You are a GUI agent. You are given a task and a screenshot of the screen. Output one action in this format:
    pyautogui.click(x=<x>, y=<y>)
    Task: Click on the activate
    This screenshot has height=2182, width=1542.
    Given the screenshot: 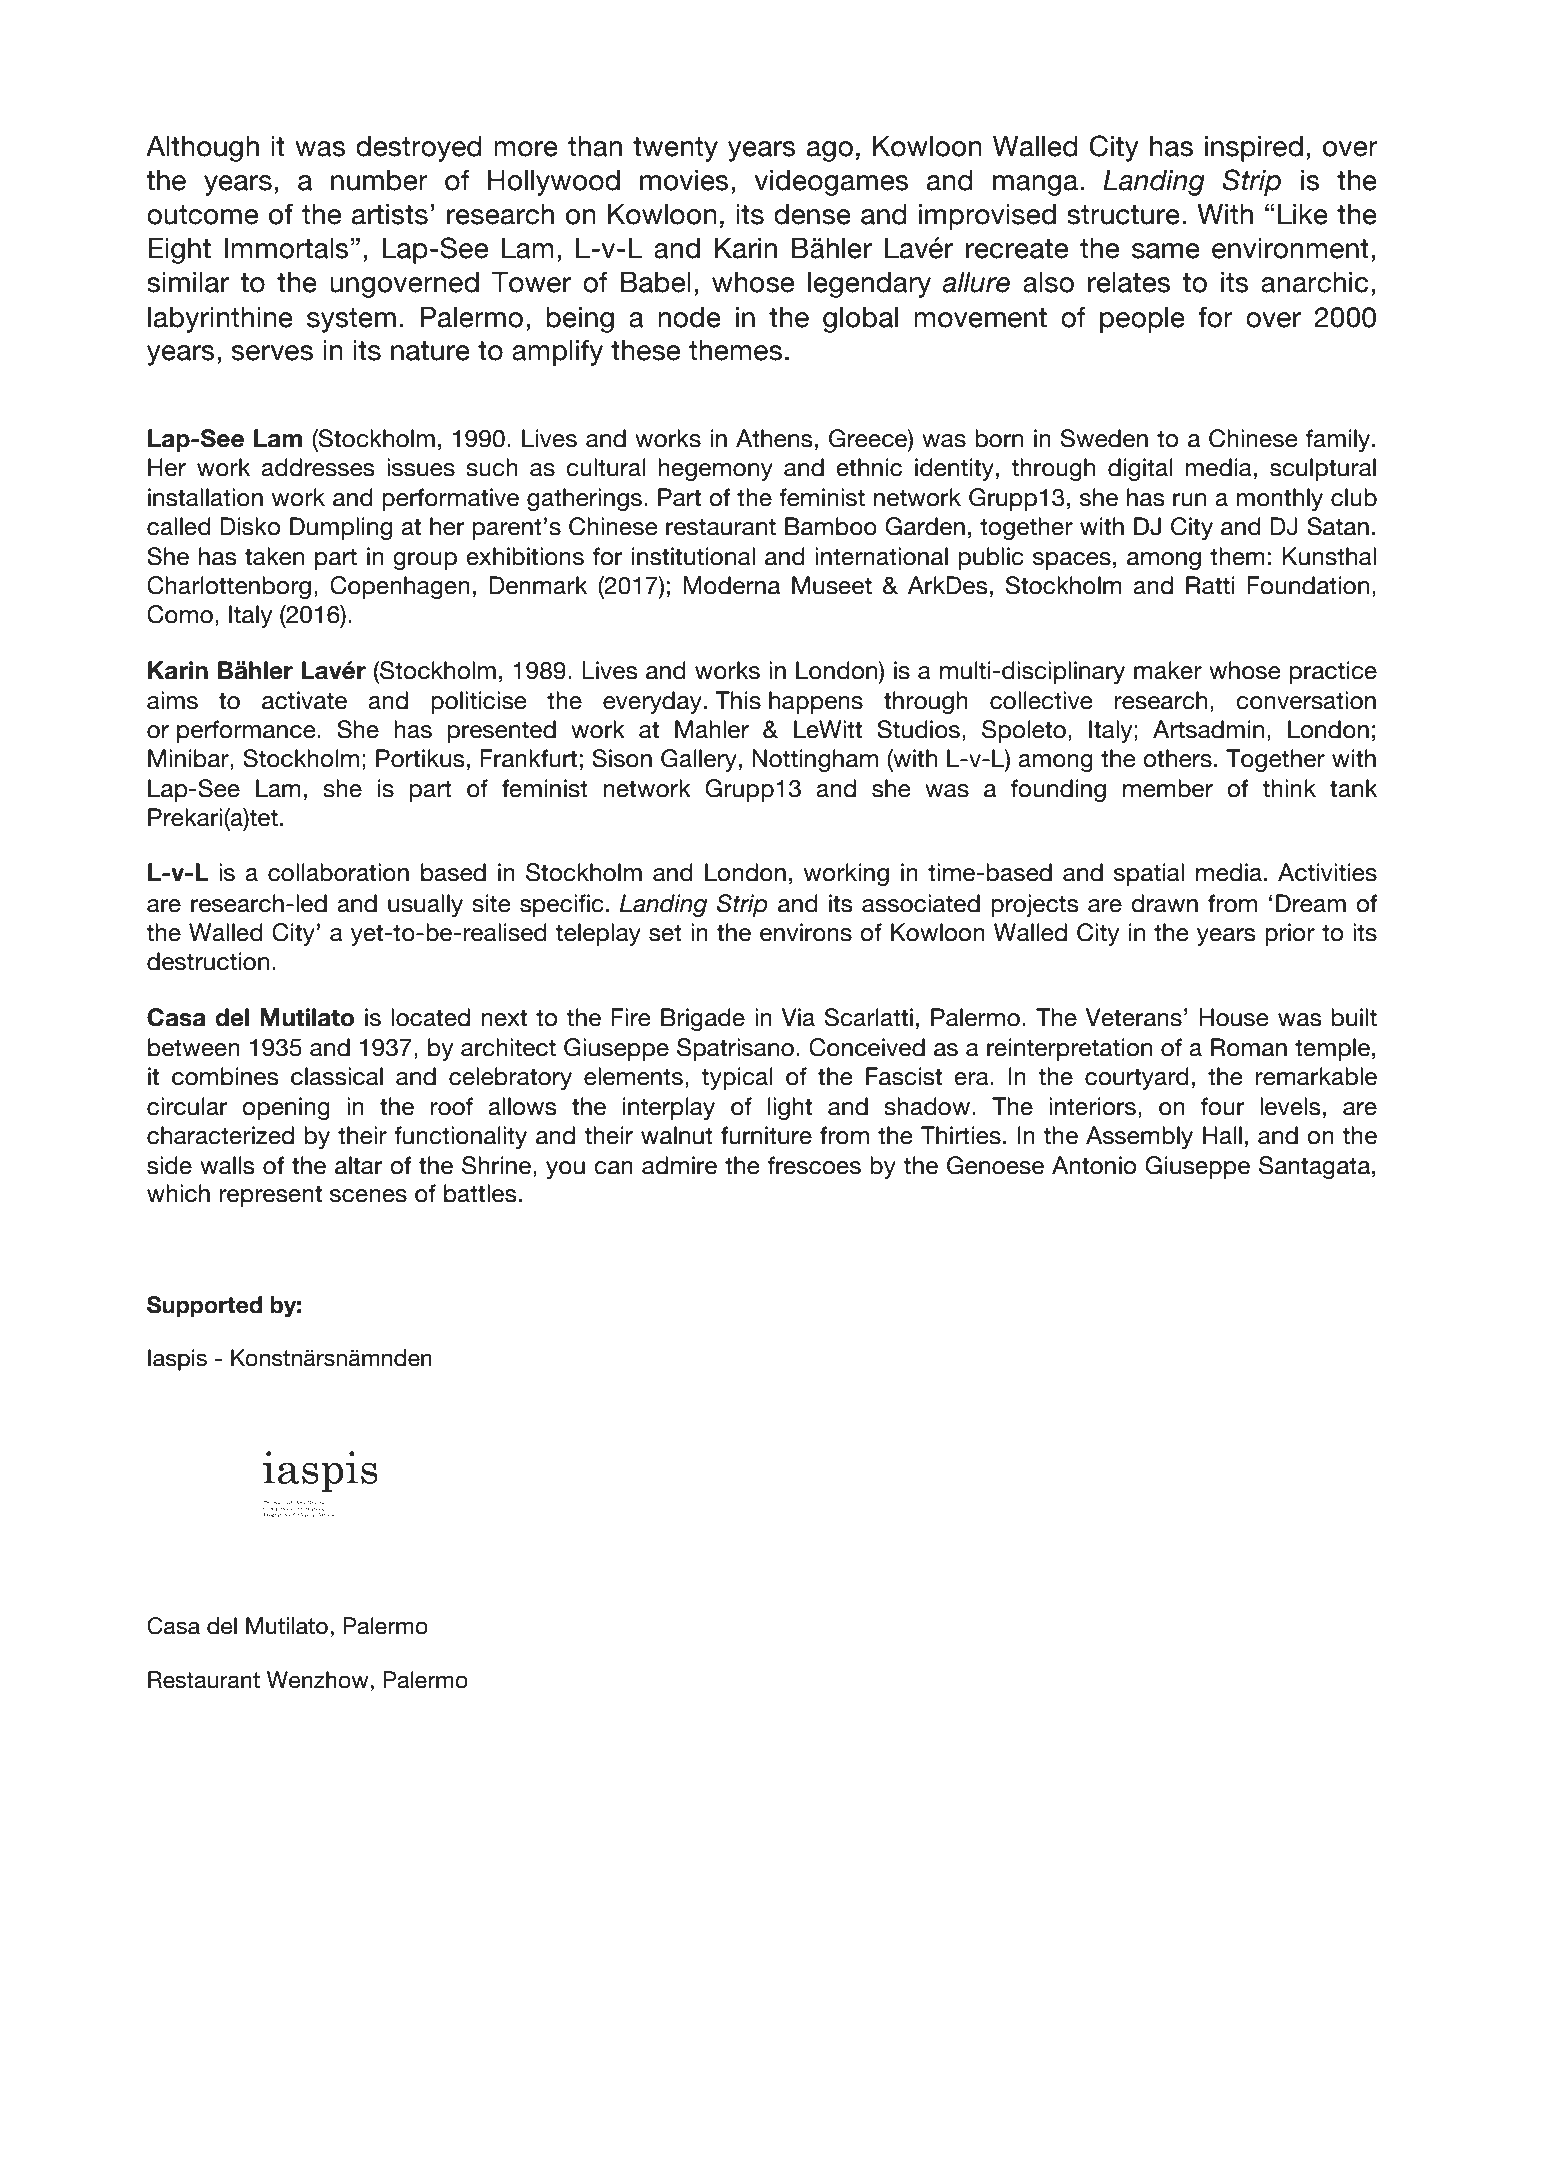 What is the action you would take?
    pyautogui.click(x=304, y=700)
